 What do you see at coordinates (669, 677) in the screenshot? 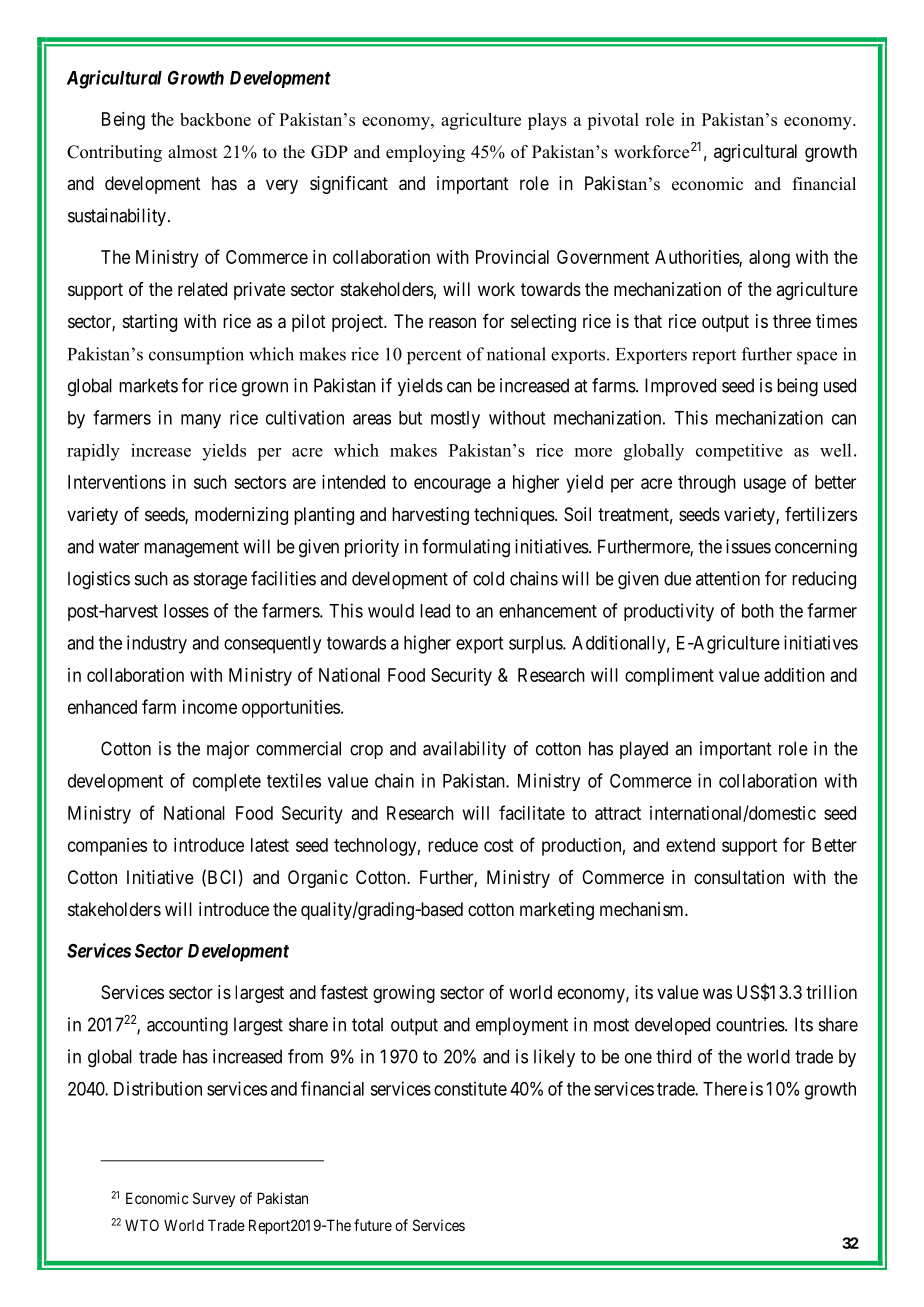
I see `compliment` at bounding box center [669, 677].
